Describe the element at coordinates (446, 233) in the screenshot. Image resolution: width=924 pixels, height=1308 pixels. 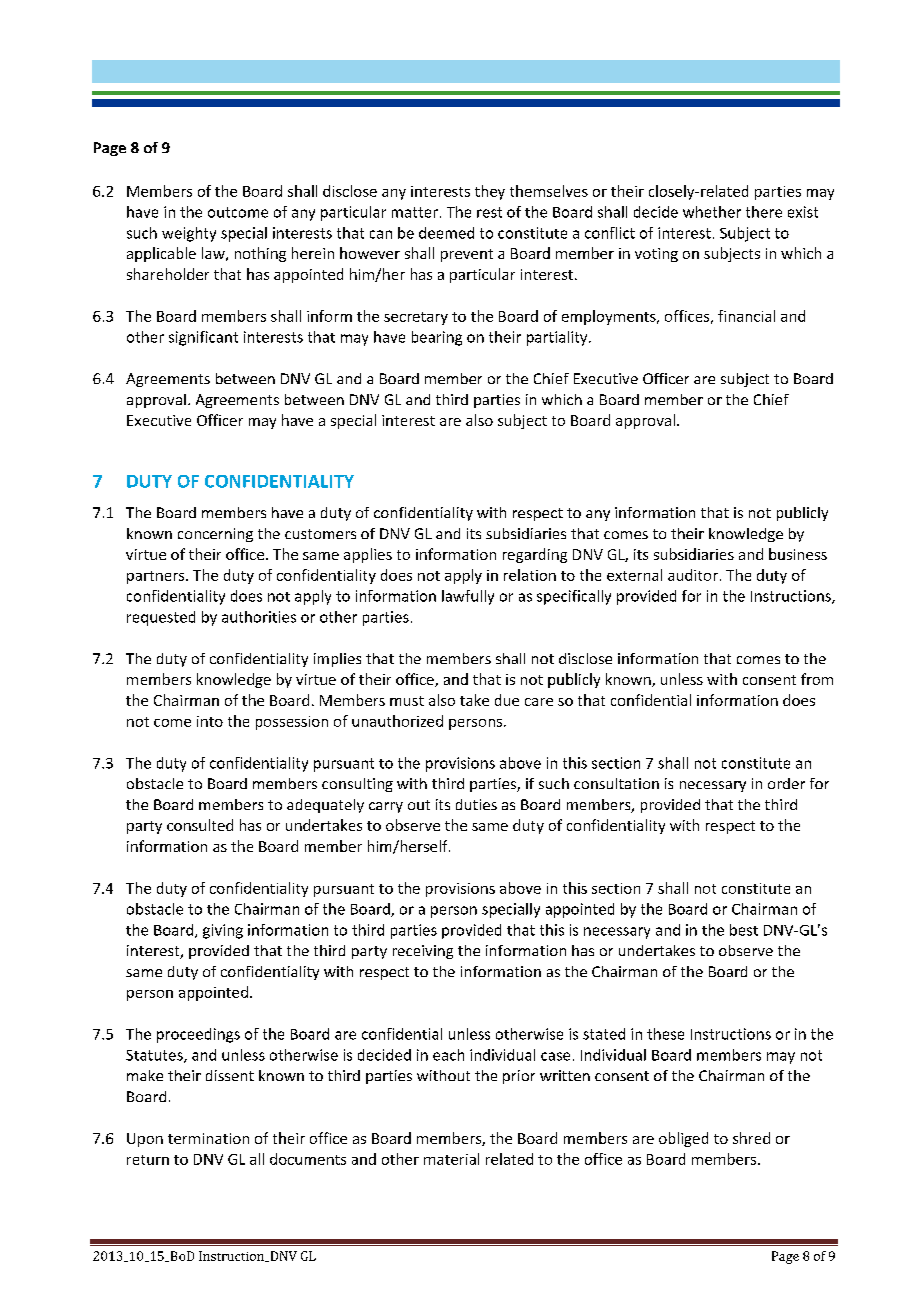
I see `deemed` at that location.
